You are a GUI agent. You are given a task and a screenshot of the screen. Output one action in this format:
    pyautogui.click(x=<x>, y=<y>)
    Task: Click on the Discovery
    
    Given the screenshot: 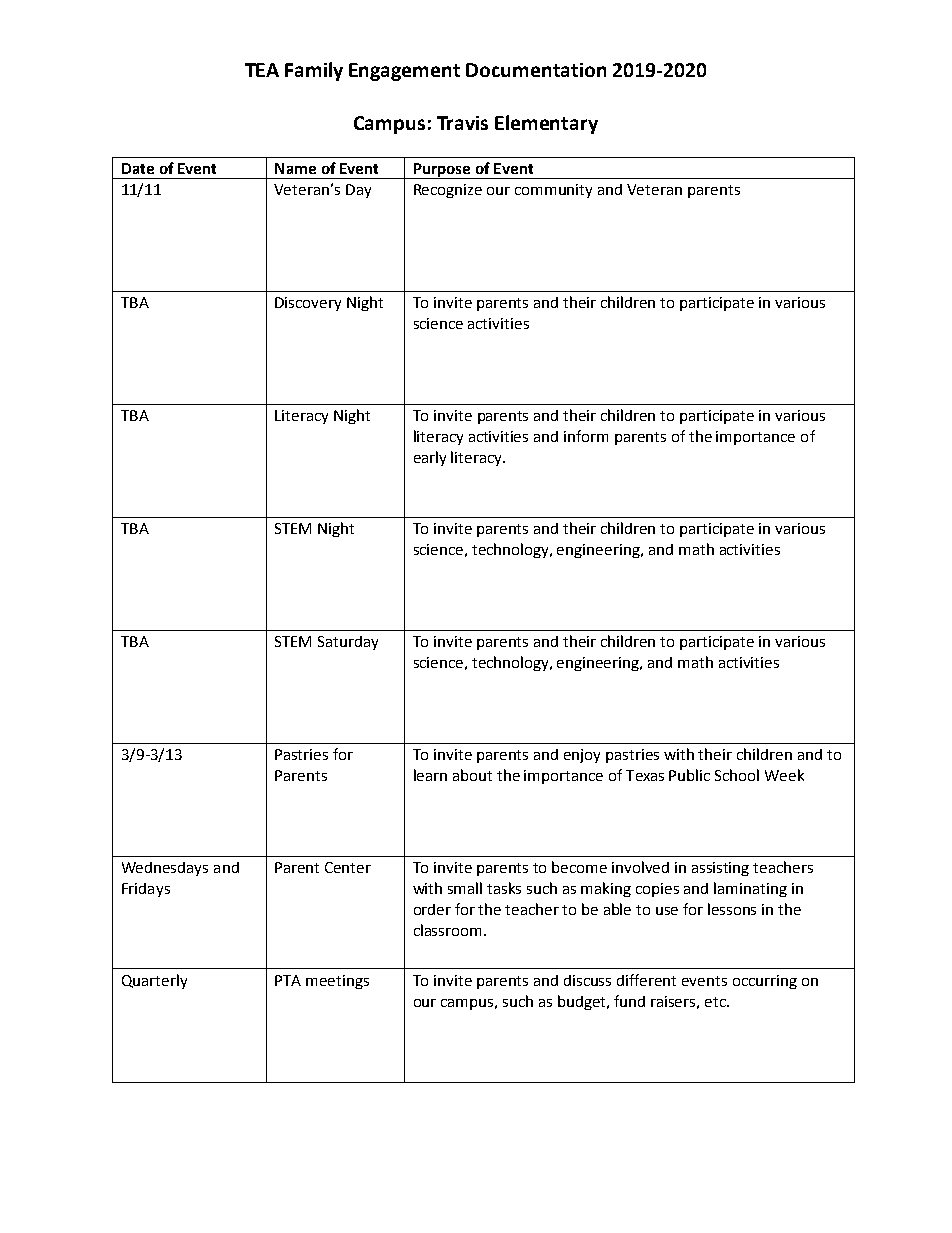 What is the action you would take?
    pyautogui.click(x=308, y=304)
